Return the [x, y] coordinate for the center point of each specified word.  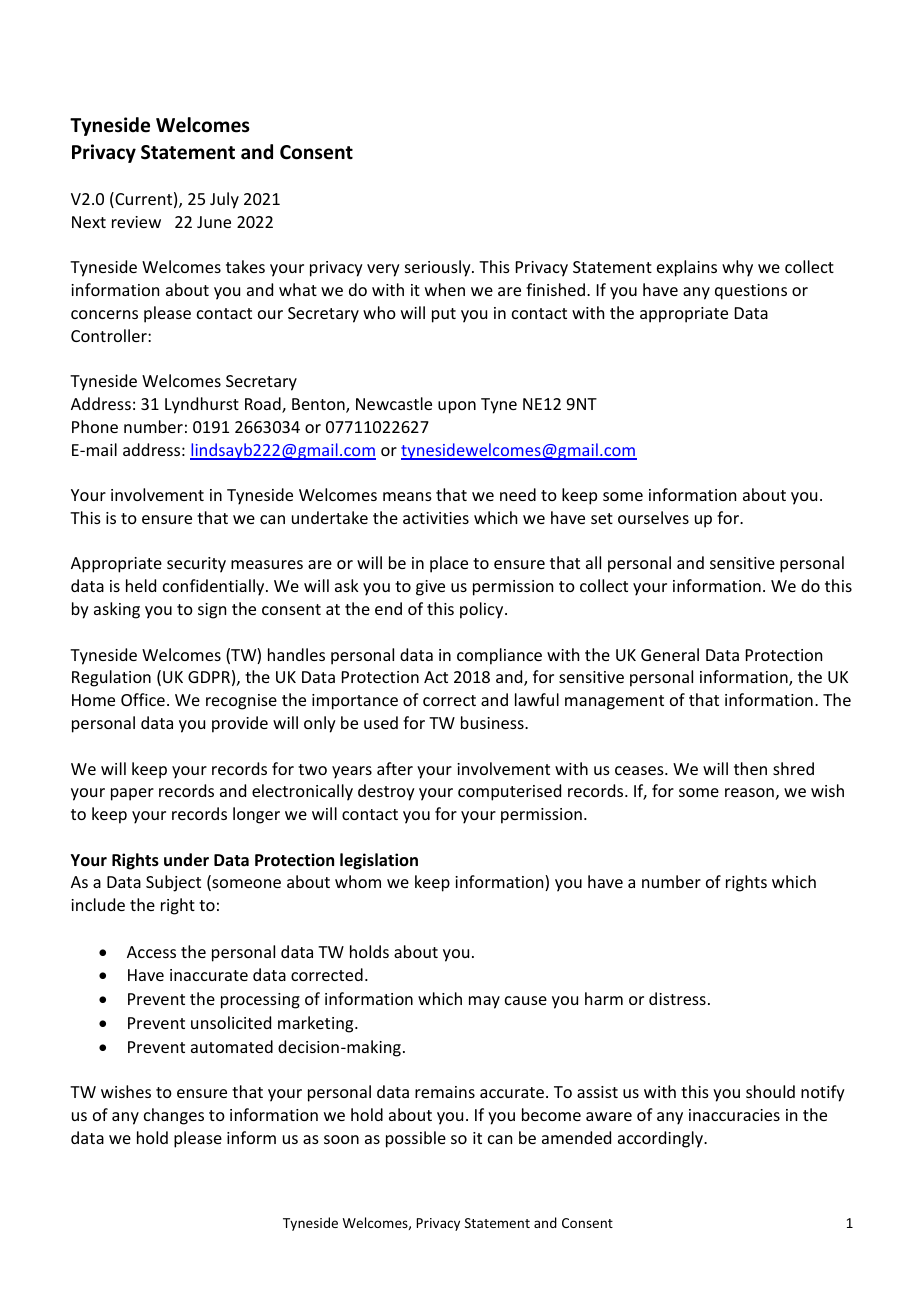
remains [445, 1092]
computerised [509, 792]
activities [436, 518]
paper [132, 794]
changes [174, 1116]
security [196, 565]
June [214, 222]
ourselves [653, 517]
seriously [439, 268]
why [737, 268]
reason [749, 792]
